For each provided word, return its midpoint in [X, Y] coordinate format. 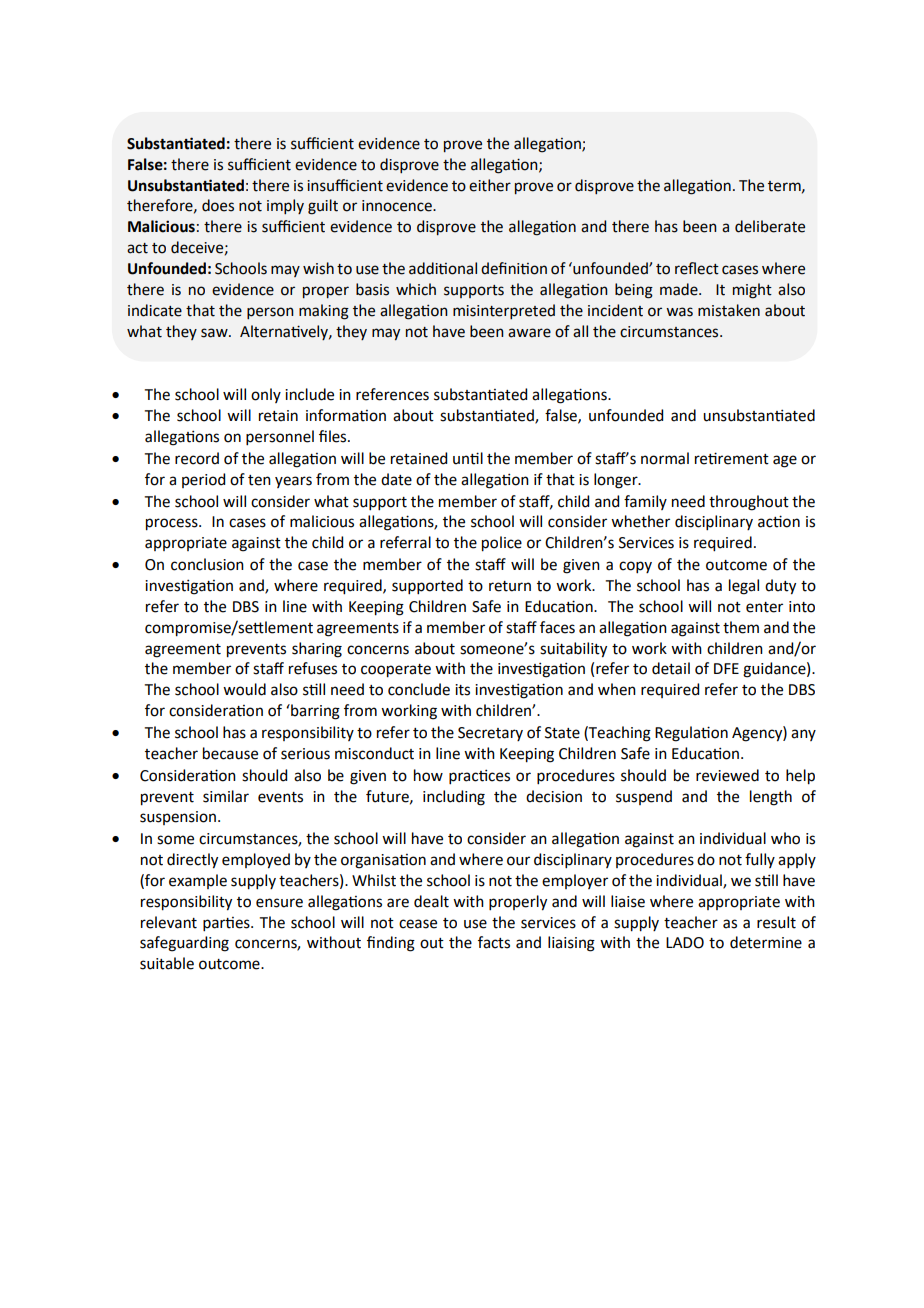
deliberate [770, 226]
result [776, 922]
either [490, 185]
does [218, 205]
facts [494, 942]
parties [227, 924]
